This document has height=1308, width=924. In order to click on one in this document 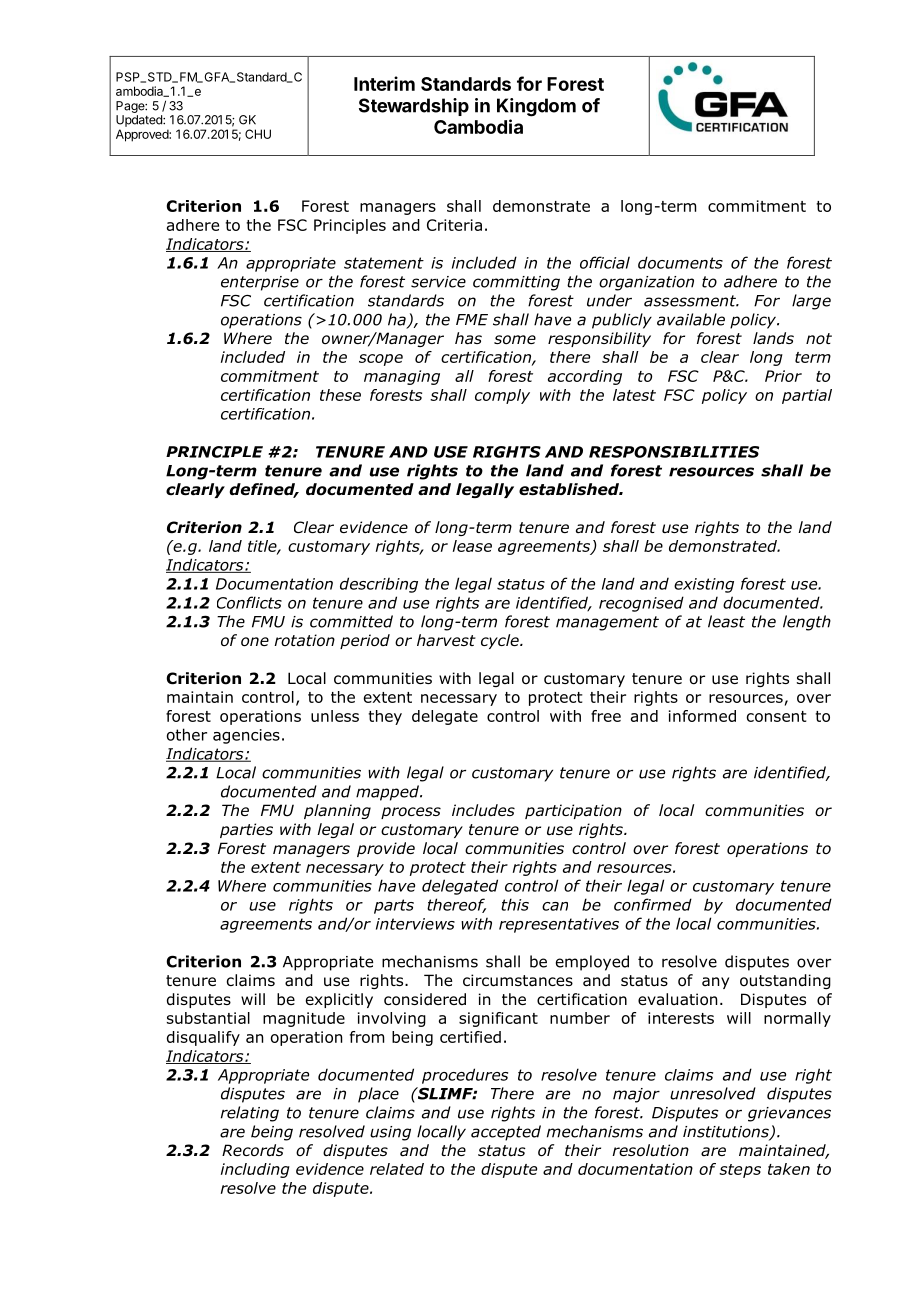, I will do `click(255, 642)`.
